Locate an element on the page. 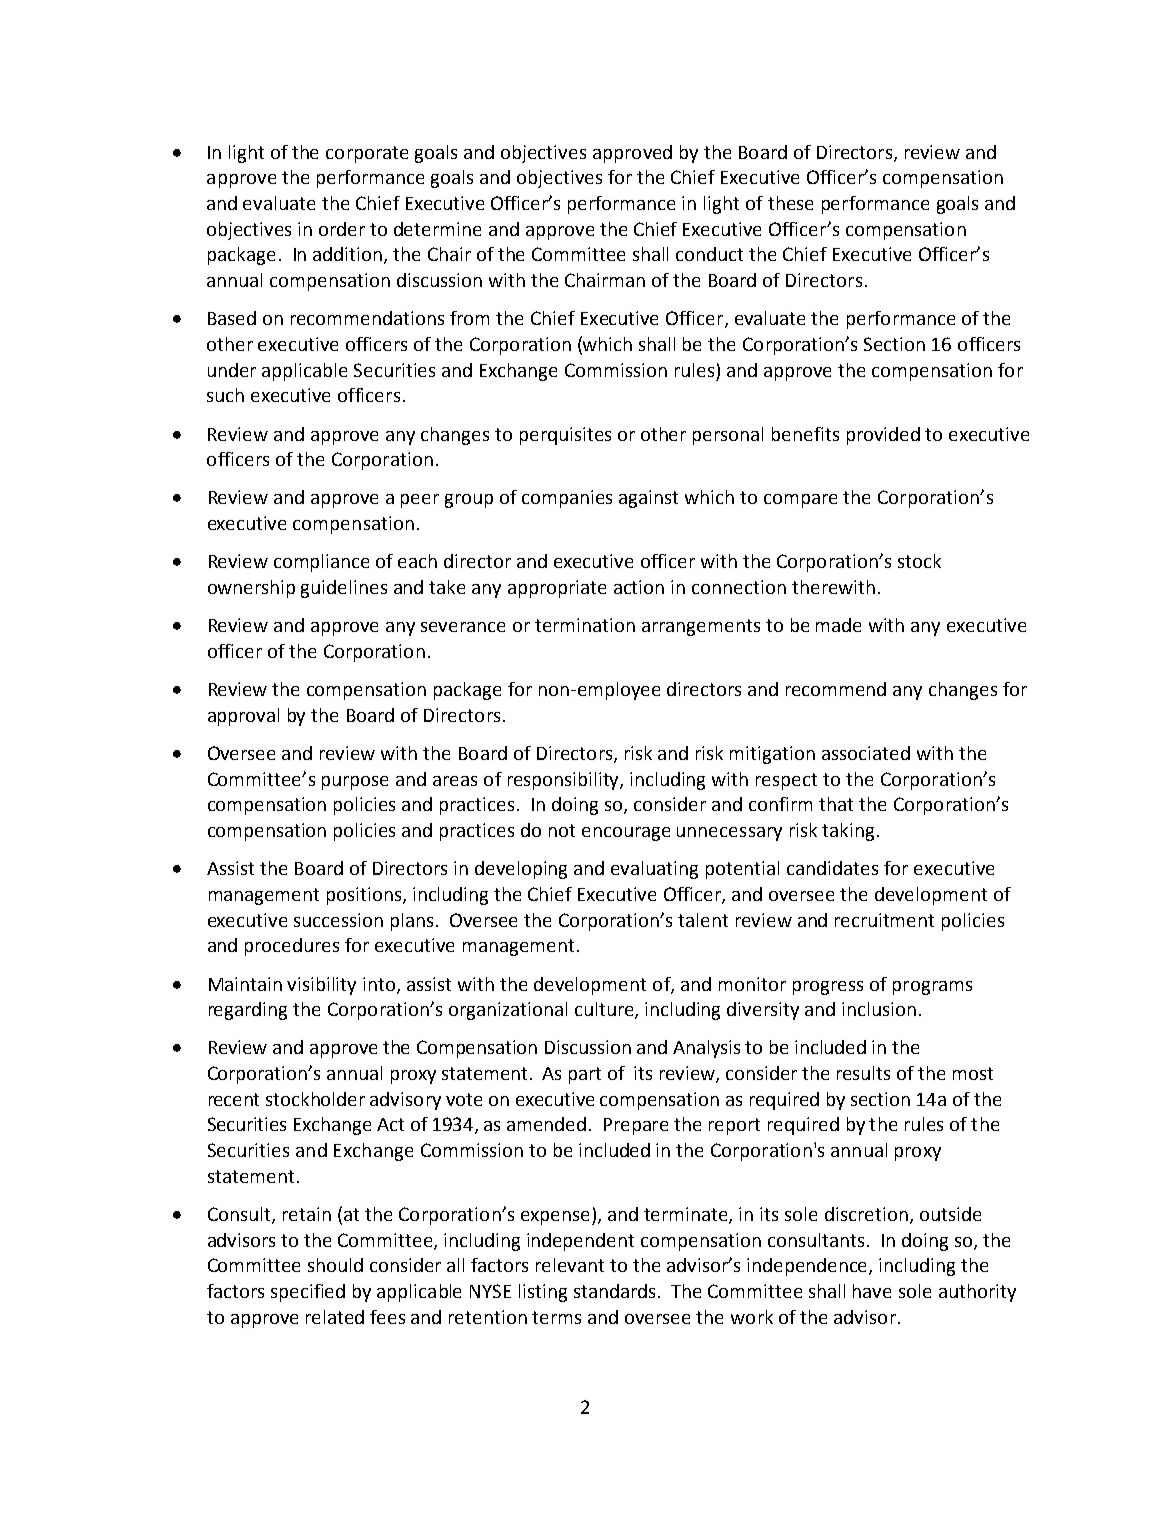 This document has height=1514, width=1170. encourage is located at coordinates (626, 834).
